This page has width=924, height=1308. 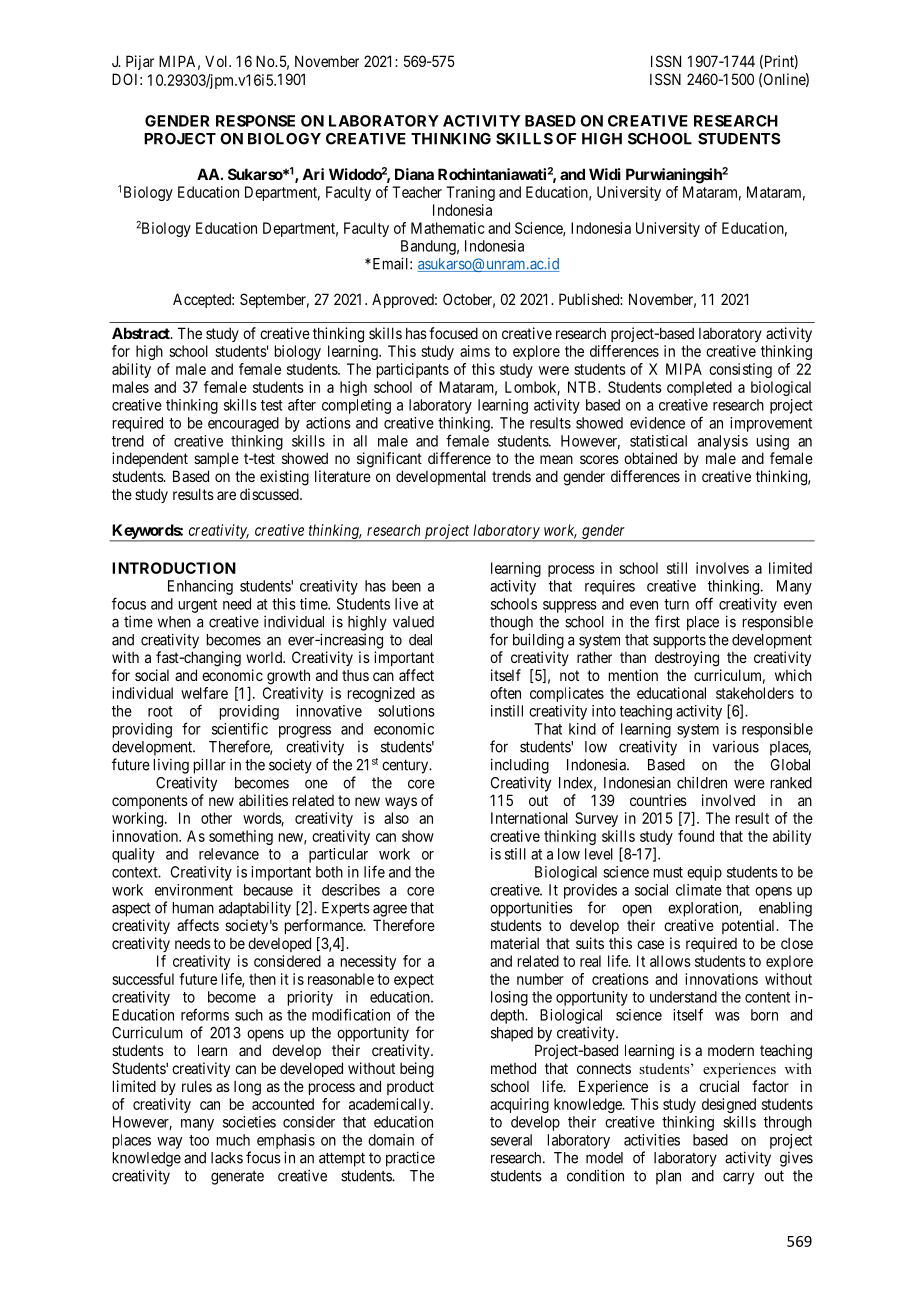 I want to click on when, so click(x=174, y=622).
